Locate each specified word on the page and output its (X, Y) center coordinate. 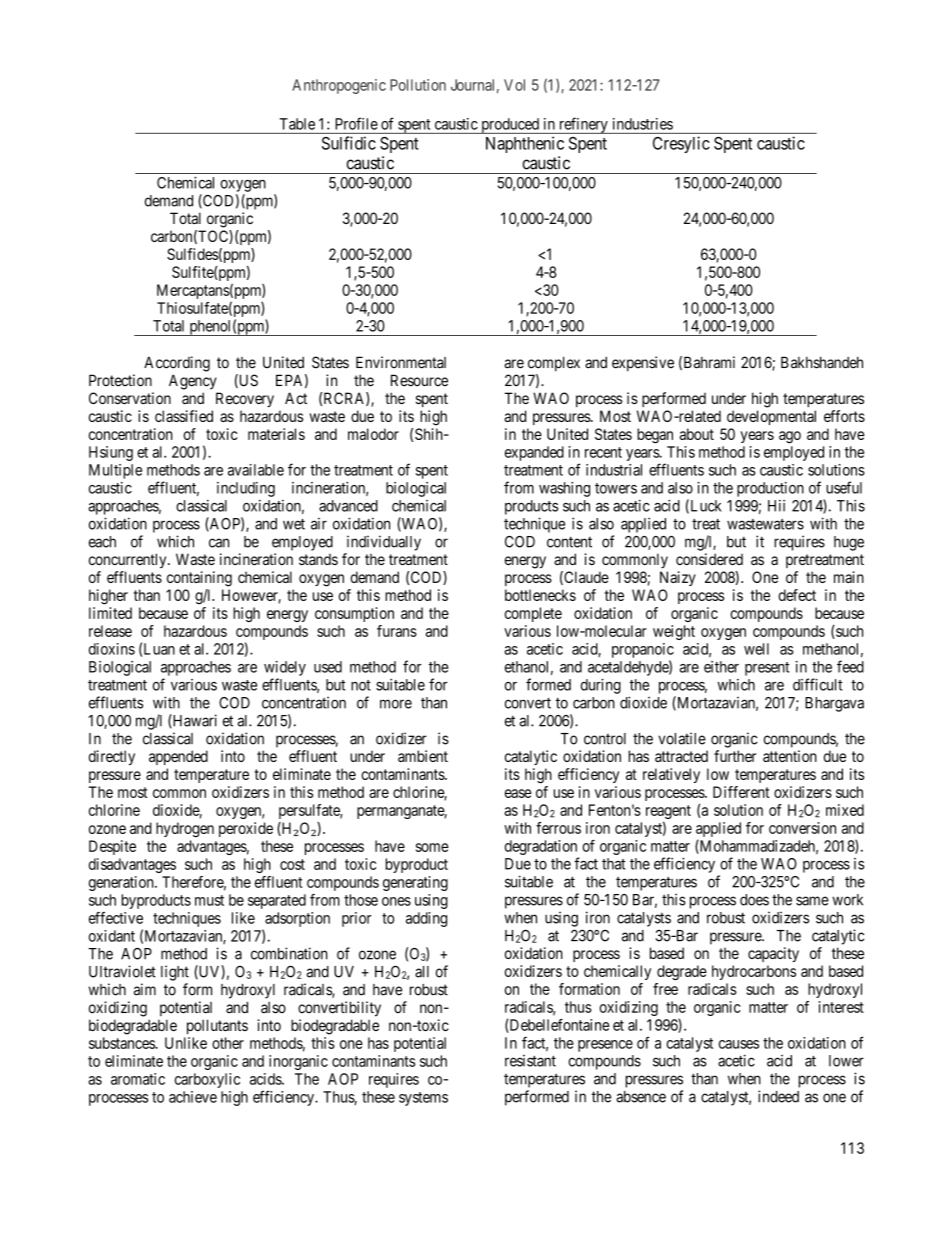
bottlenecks (540, 595)
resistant (530, 1061)
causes (739, 1044)
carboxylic (207, 1080)
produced (510, 126)
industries (643, 124)
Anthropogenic (339, 86)
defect (797, 595)
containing (199, 579)
